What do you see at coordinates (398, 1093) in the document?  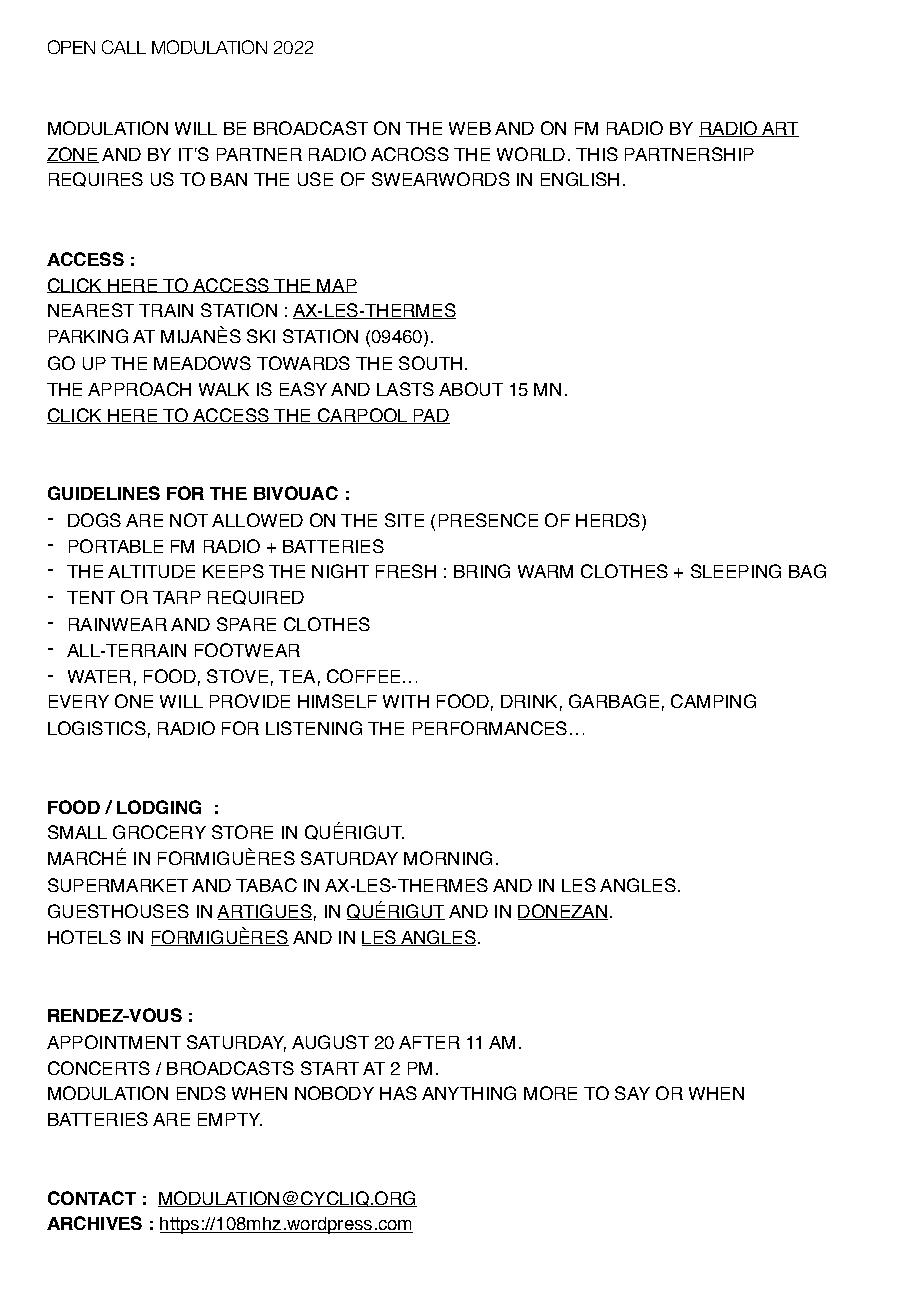 I see `HAS` at bounding box center [398, 1093].
